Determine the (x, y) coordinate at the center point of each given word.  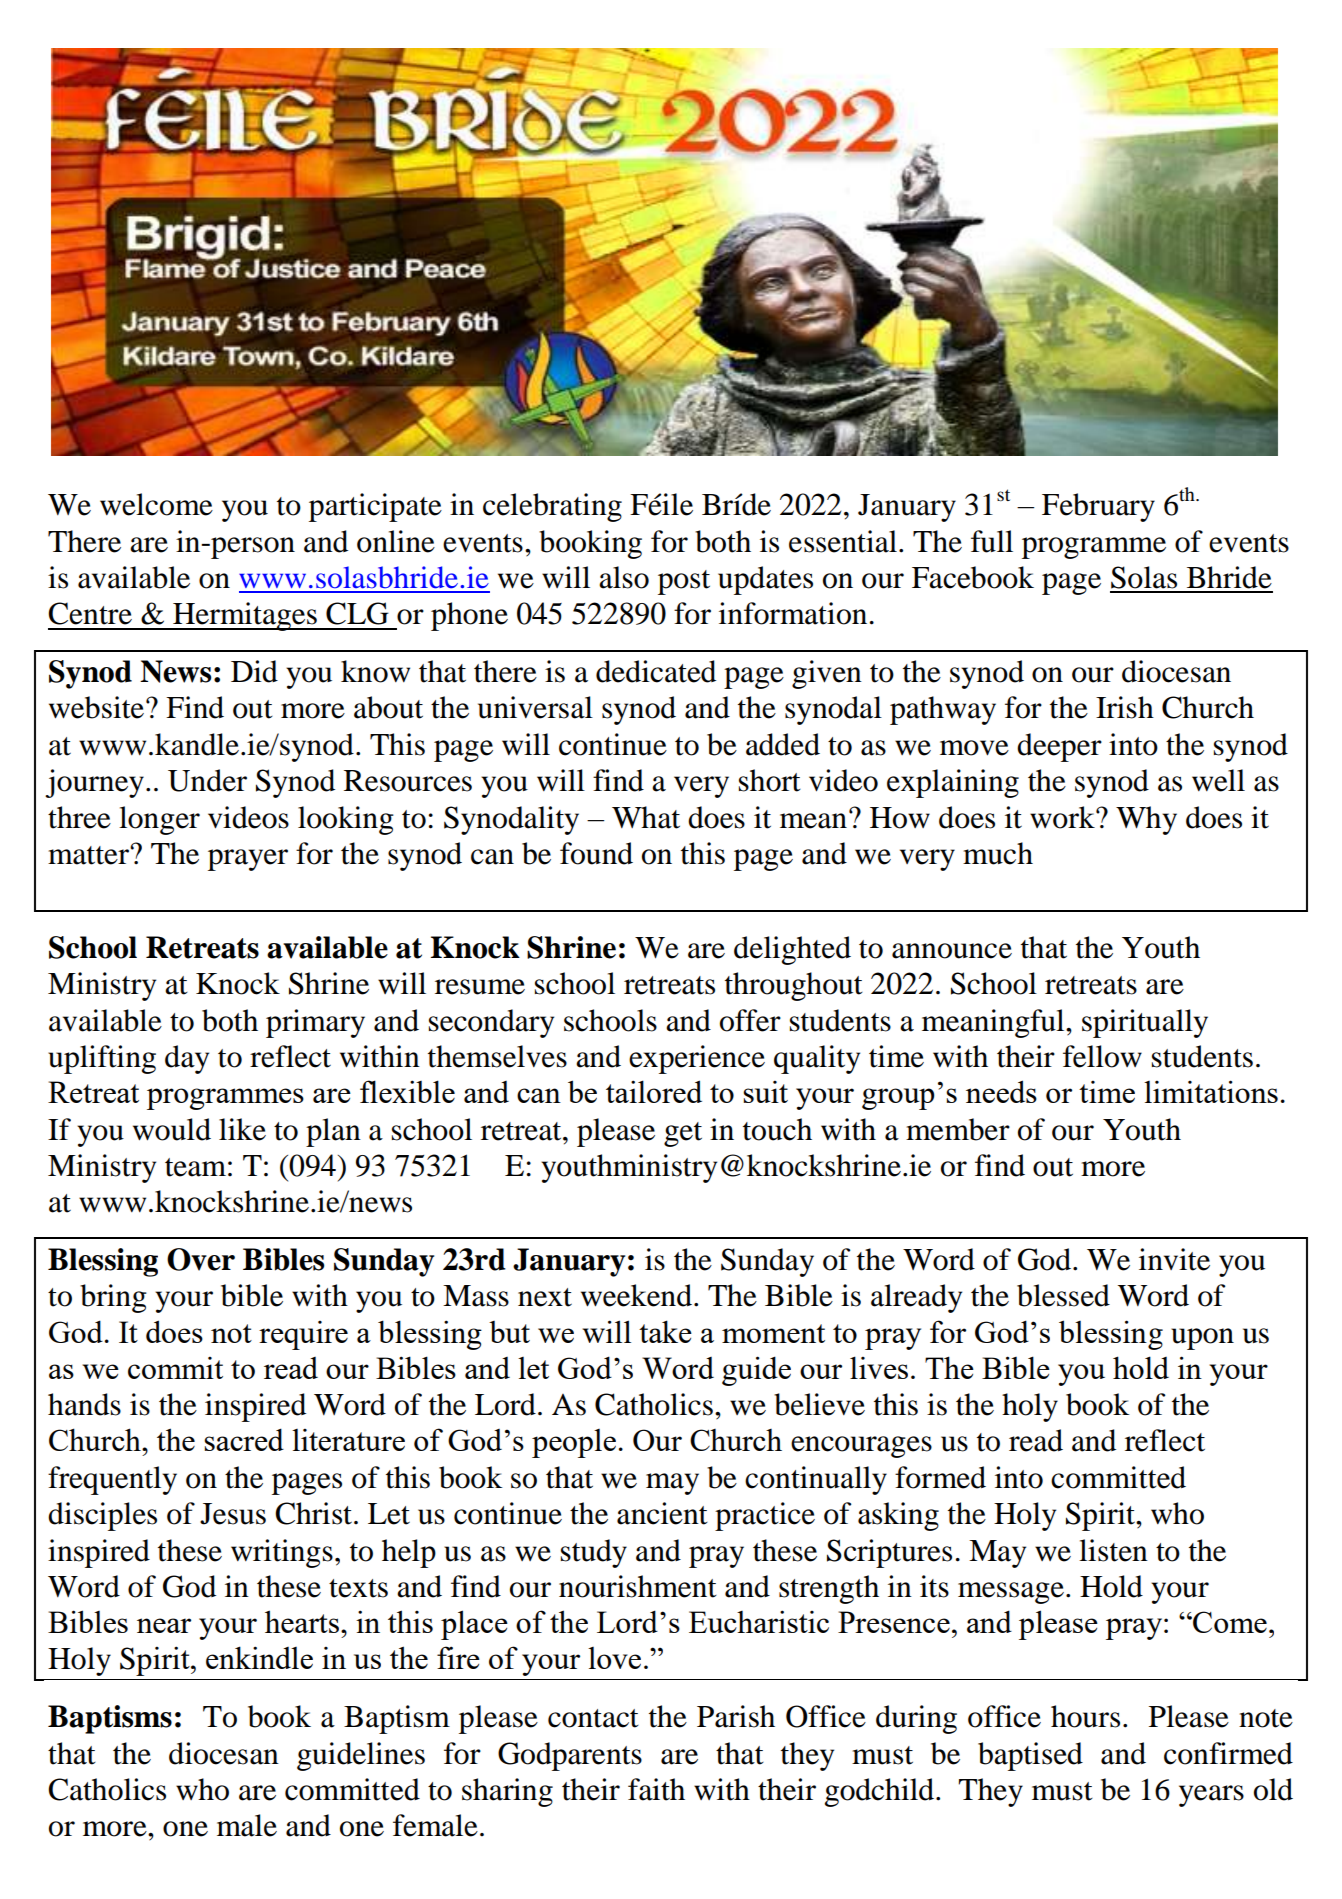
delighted (792, 950)
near (164, 1625)
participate (375, 507)
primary (315, 1023)
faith (656, 1789)
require (303, 1335)
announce (952, 951)
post (684, 582)
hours (1085, 1716)
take (665, 1331)
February (1098, 507)
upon (1202, 1339)
